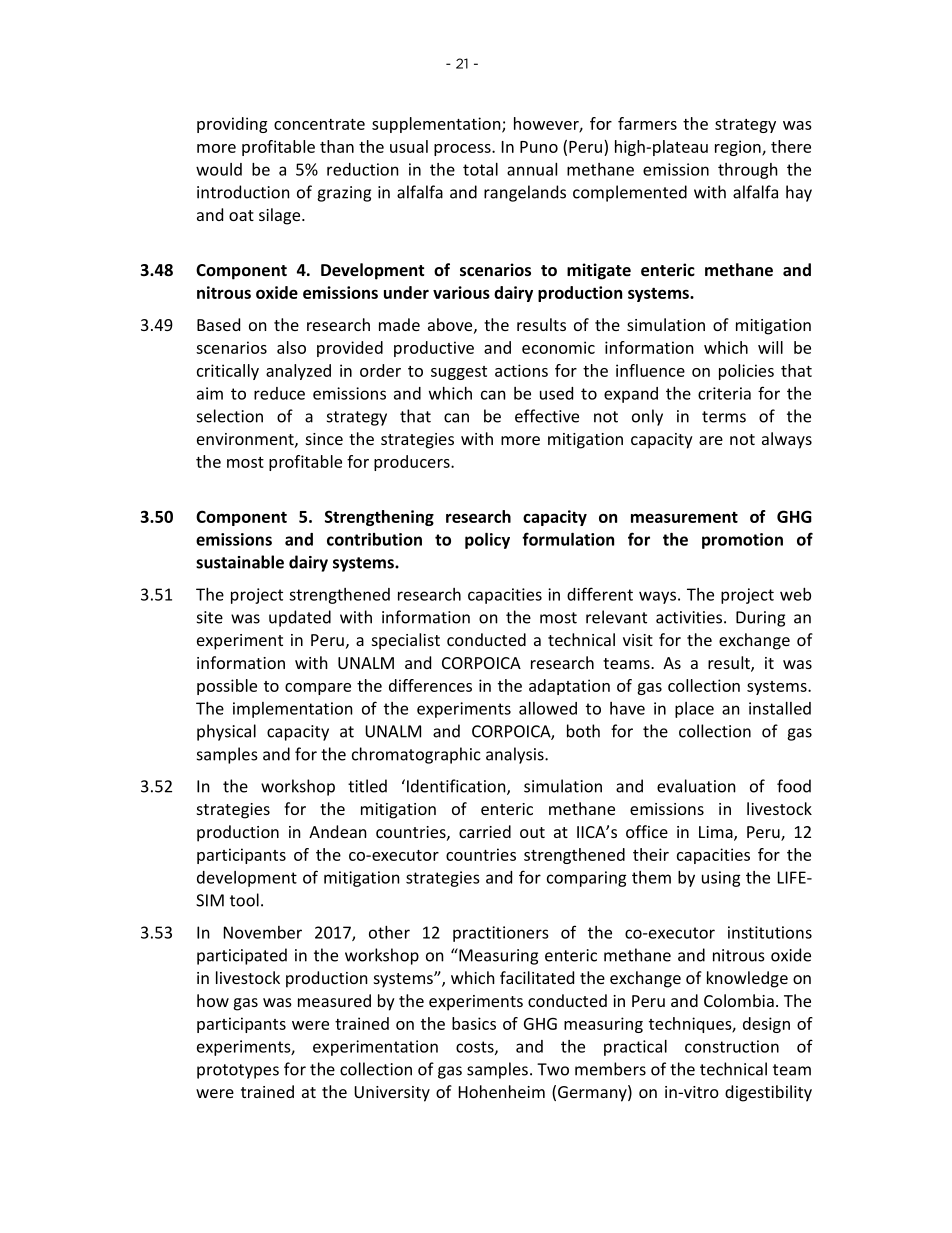  Describe the element at coordinates (760, 619) in the image. I see `During` at that location.
